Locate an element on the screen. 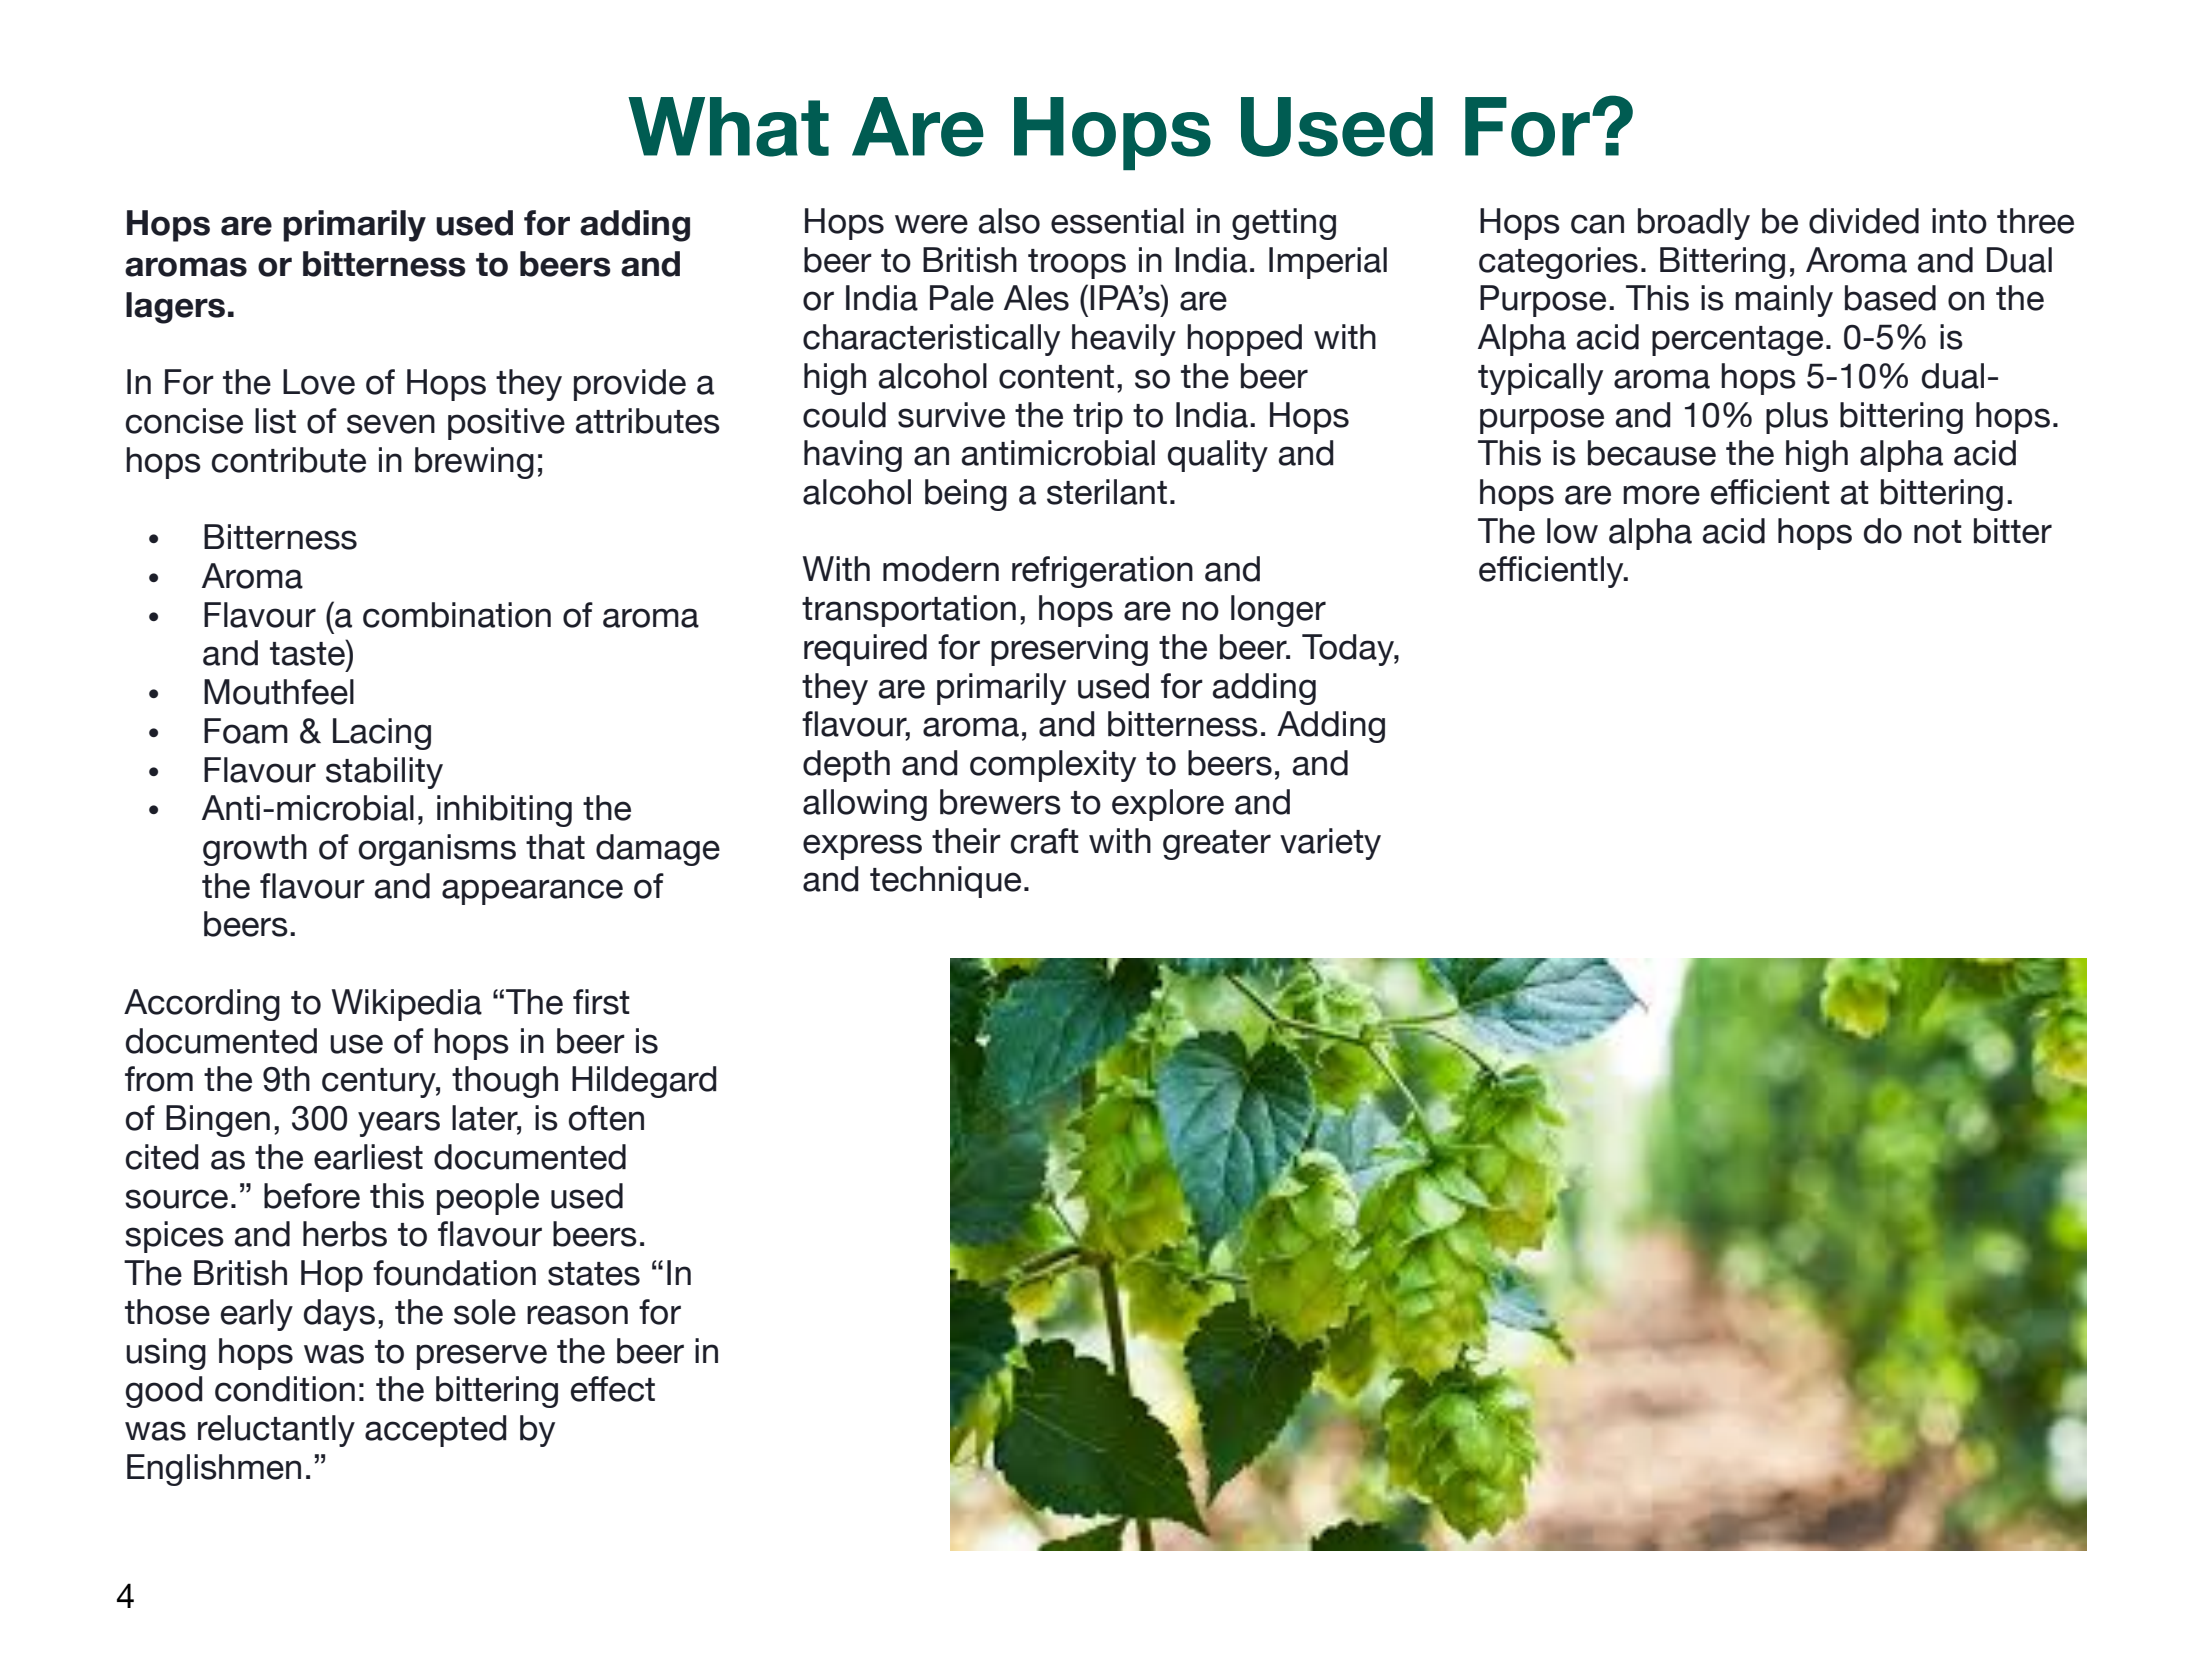  states is located at coordinates (594, 1274).
